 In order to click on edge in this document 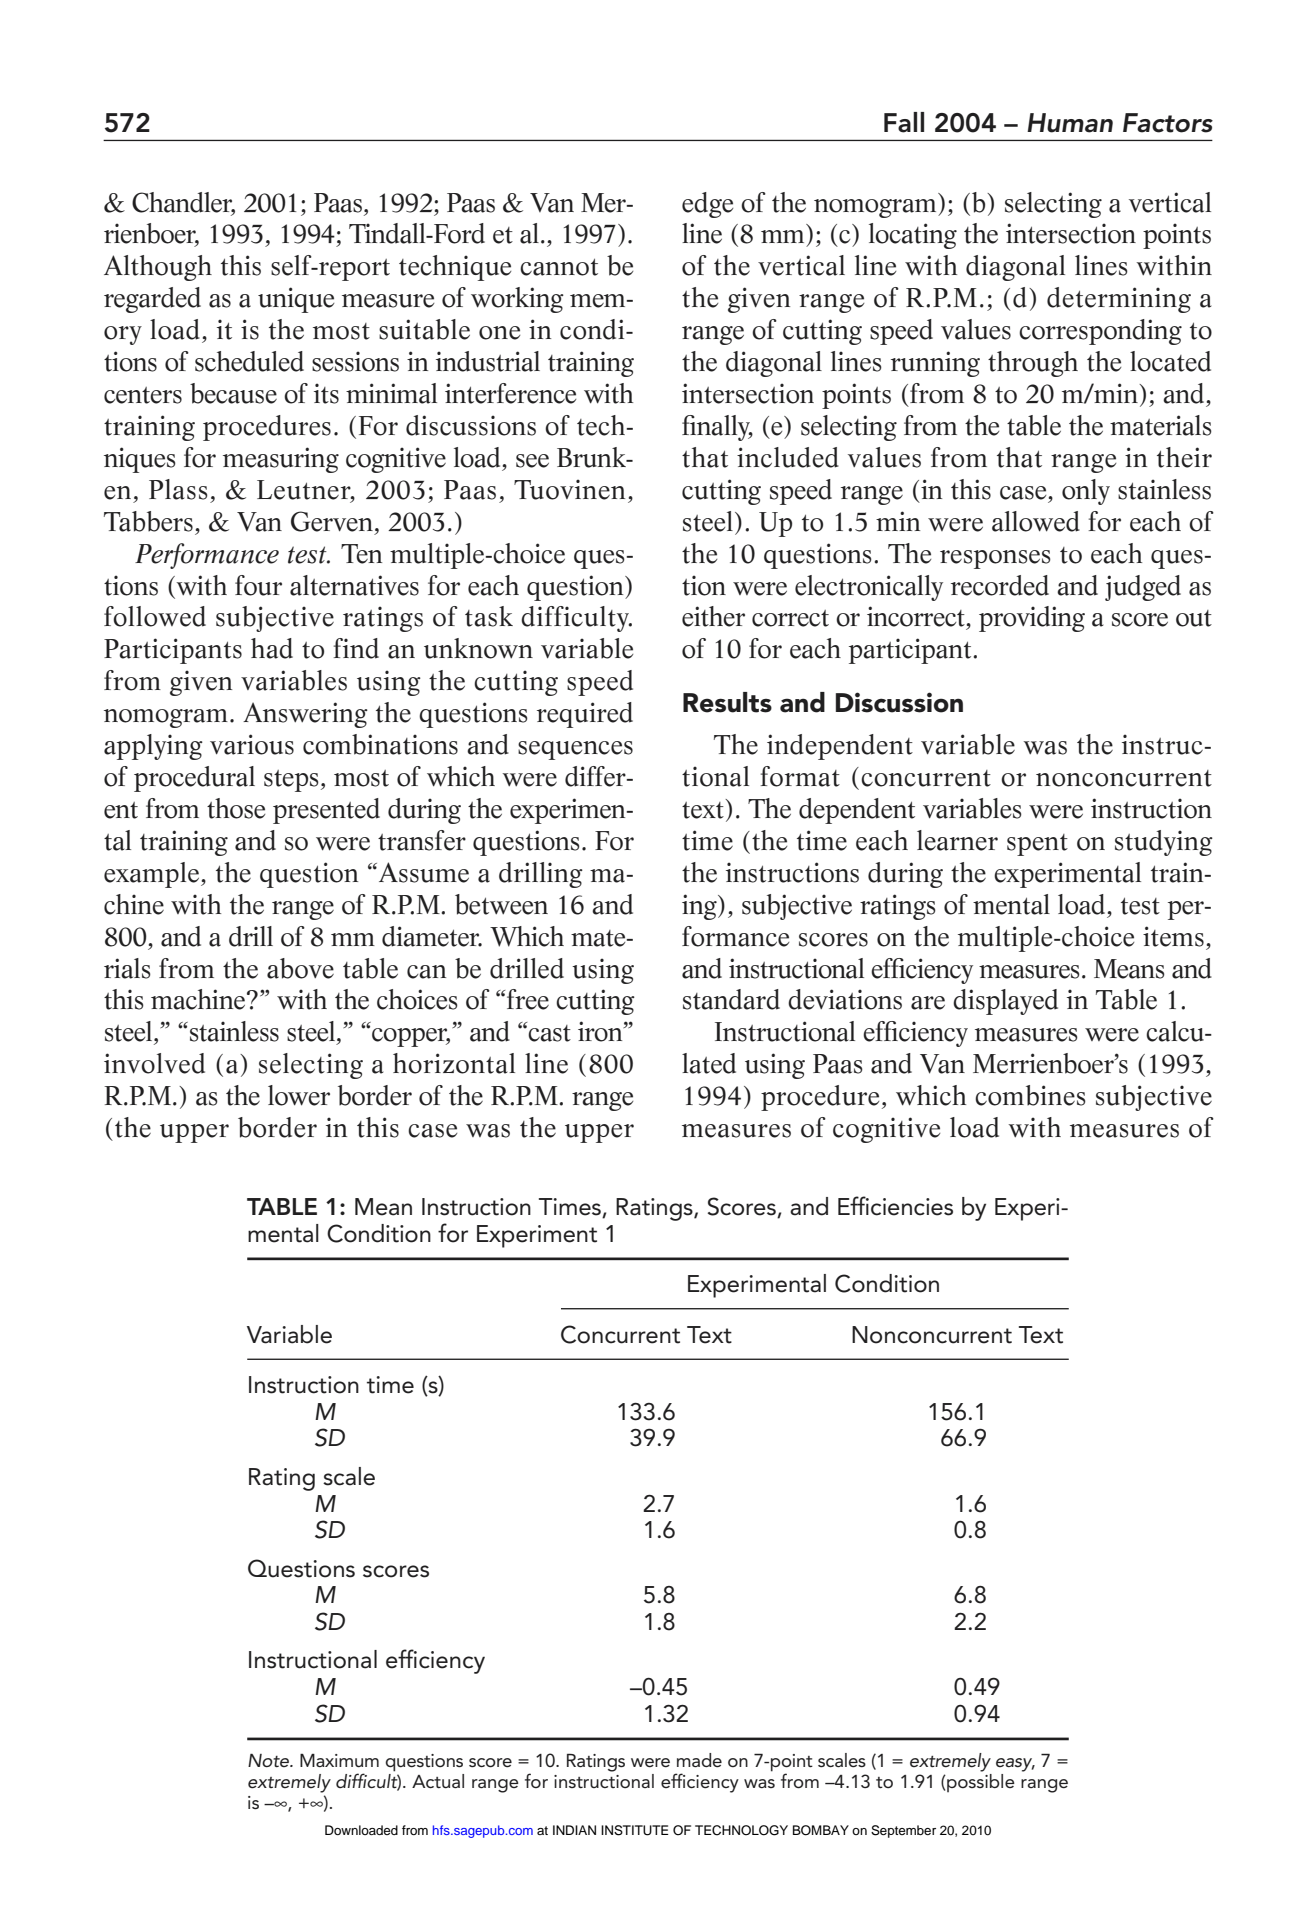, I will do `click(707, 205)`.
